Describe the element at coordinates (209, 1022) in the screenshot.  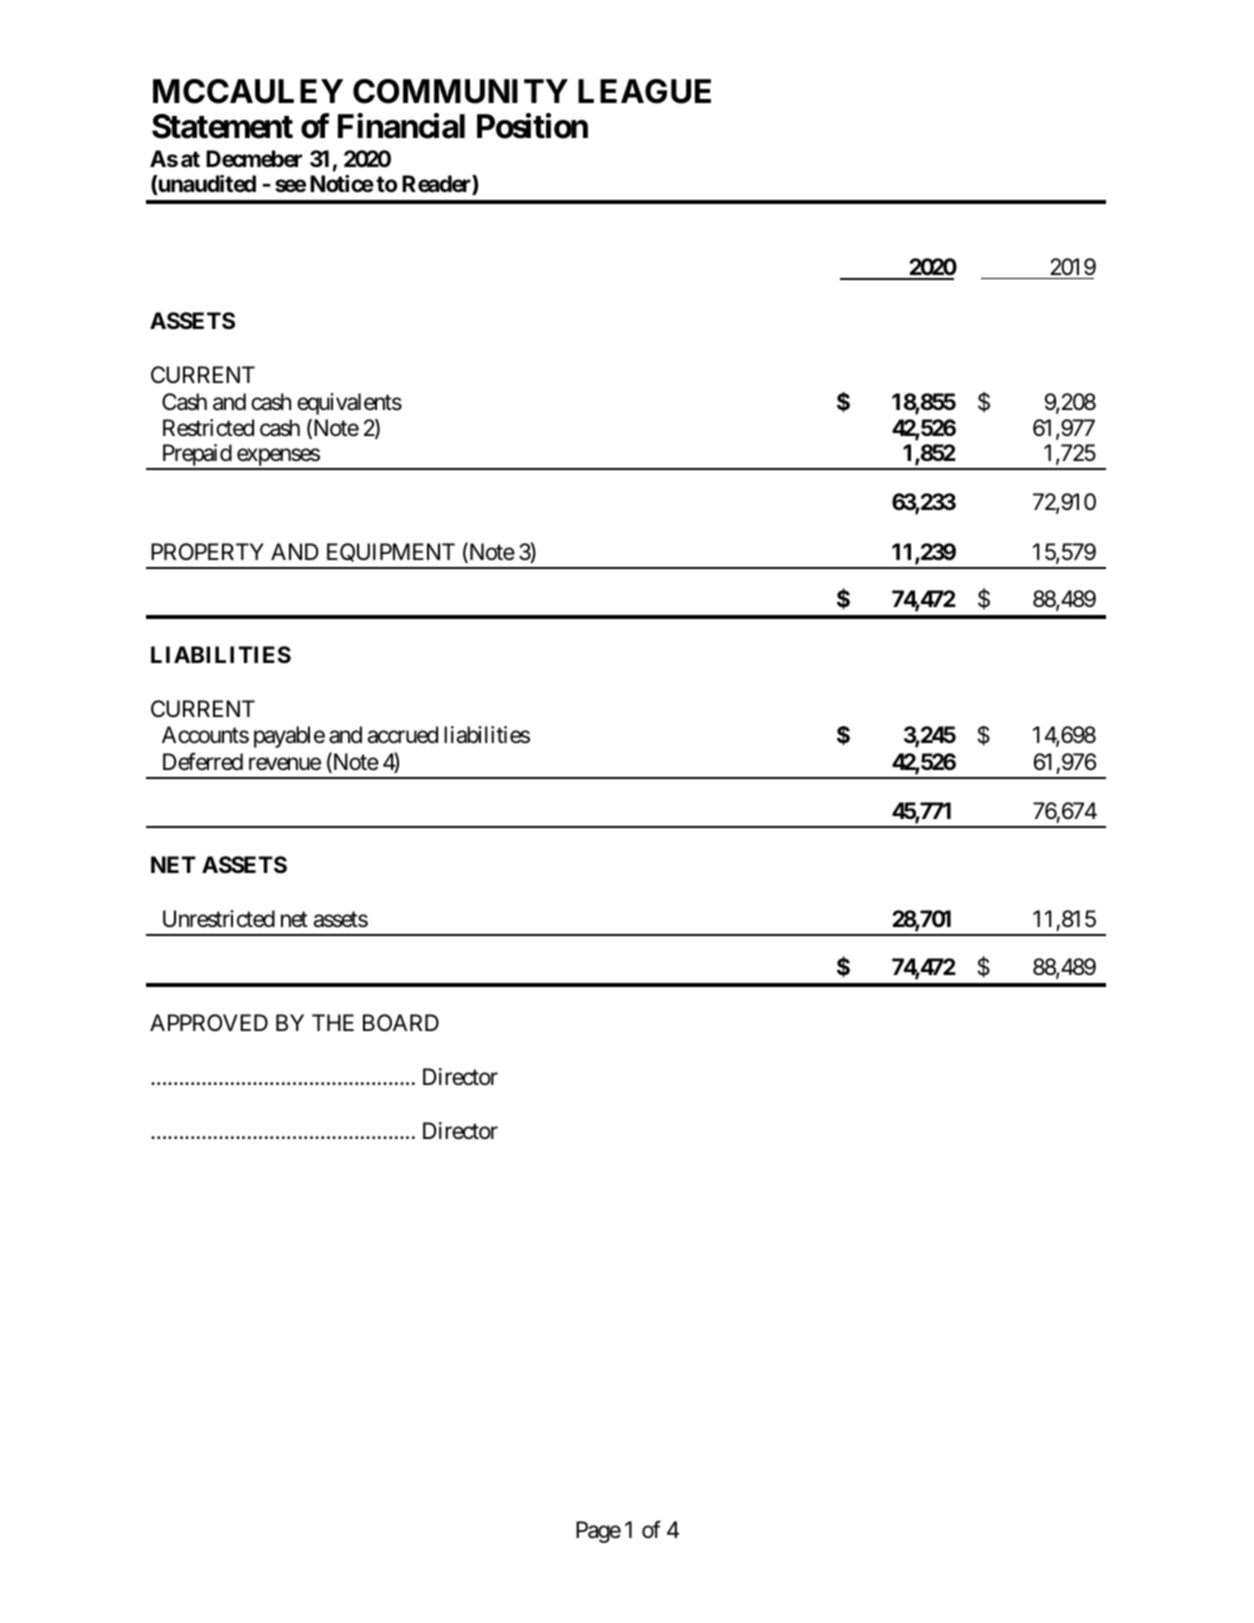
I see `APPROVED` at that location.
